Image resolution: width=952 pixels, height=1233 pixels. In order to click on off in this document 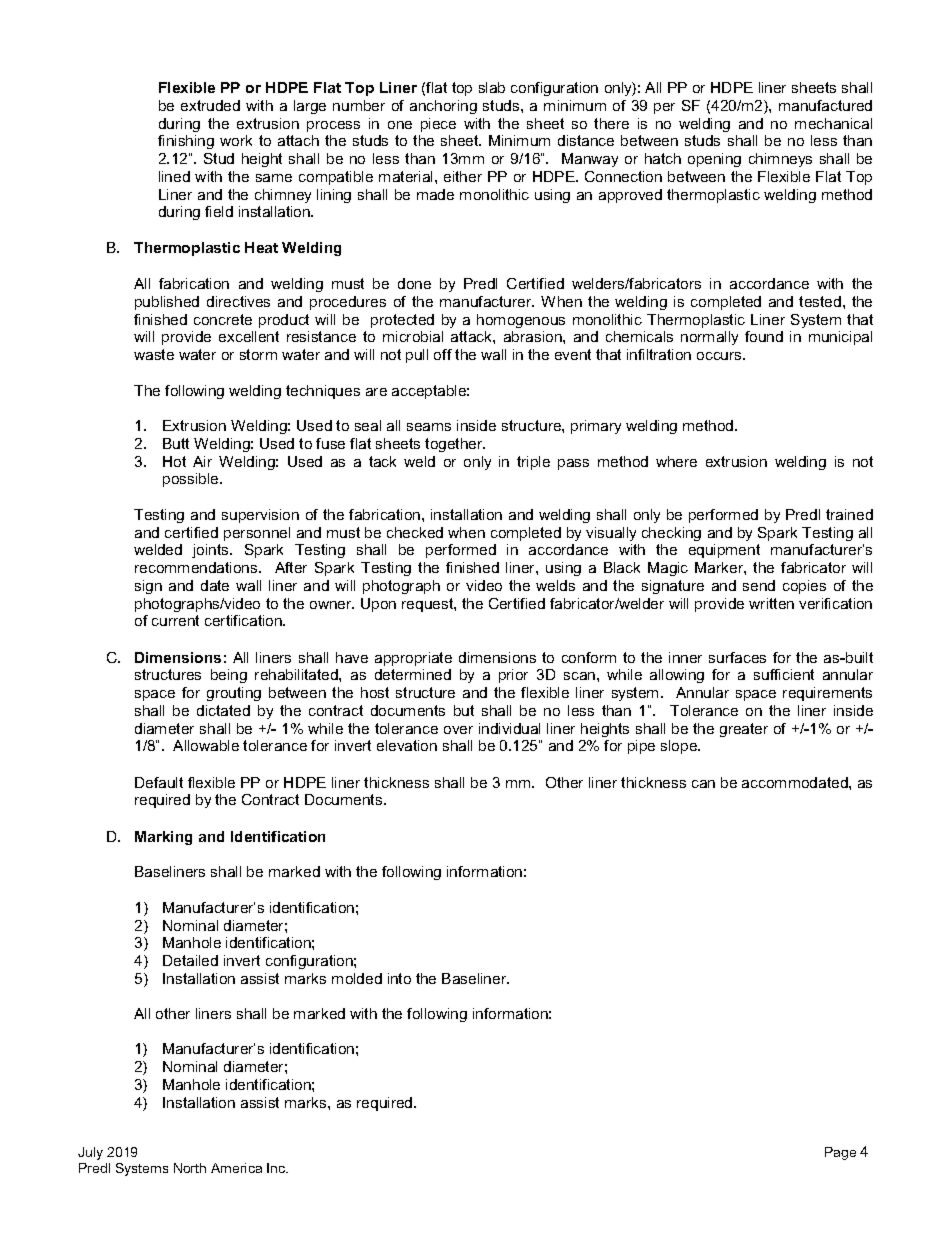, I will do `click(443, 354)`.
